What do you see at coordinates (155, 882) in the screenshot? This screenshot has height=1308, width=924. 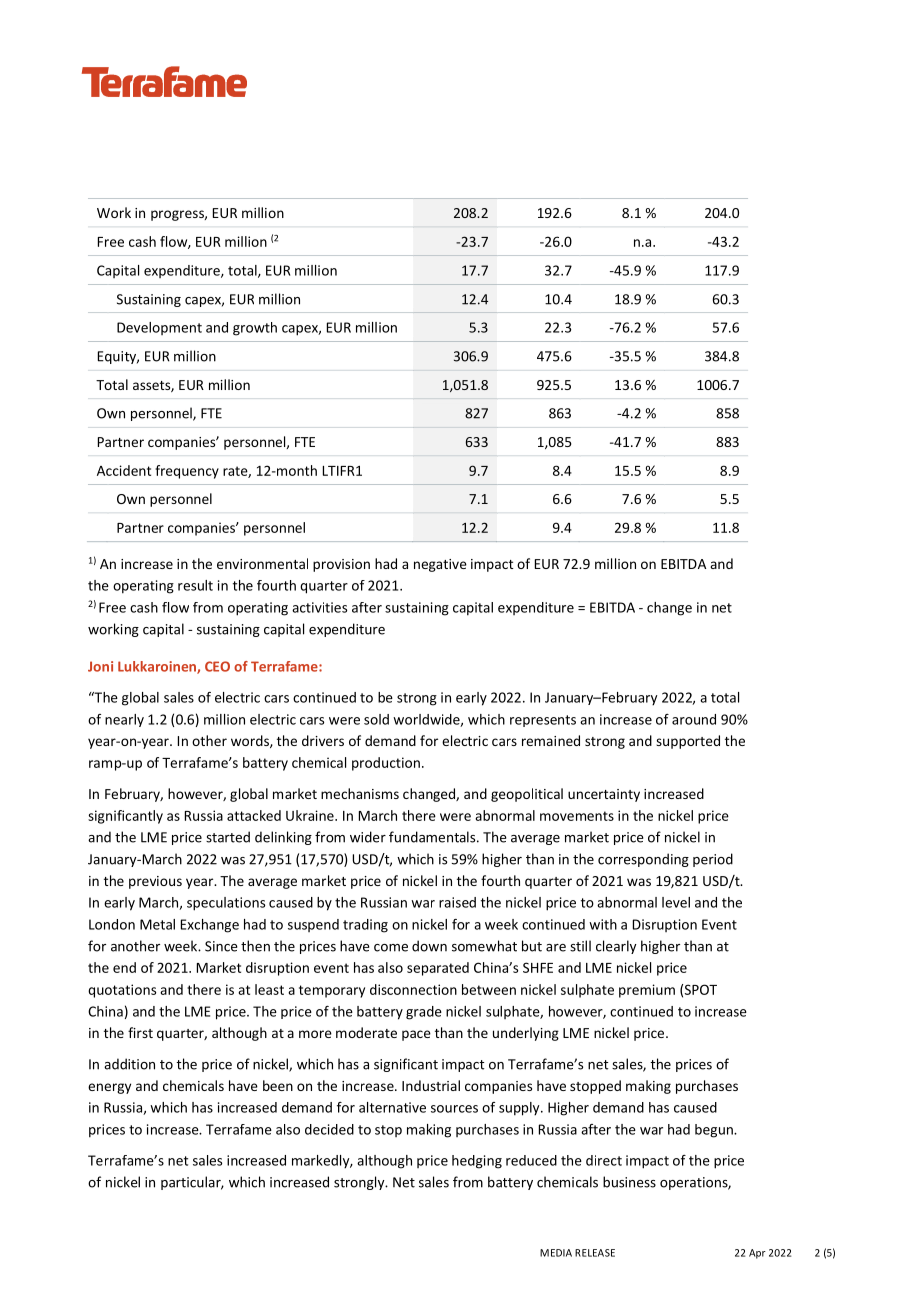 I see `previous` at bounding box center [155, 882].
